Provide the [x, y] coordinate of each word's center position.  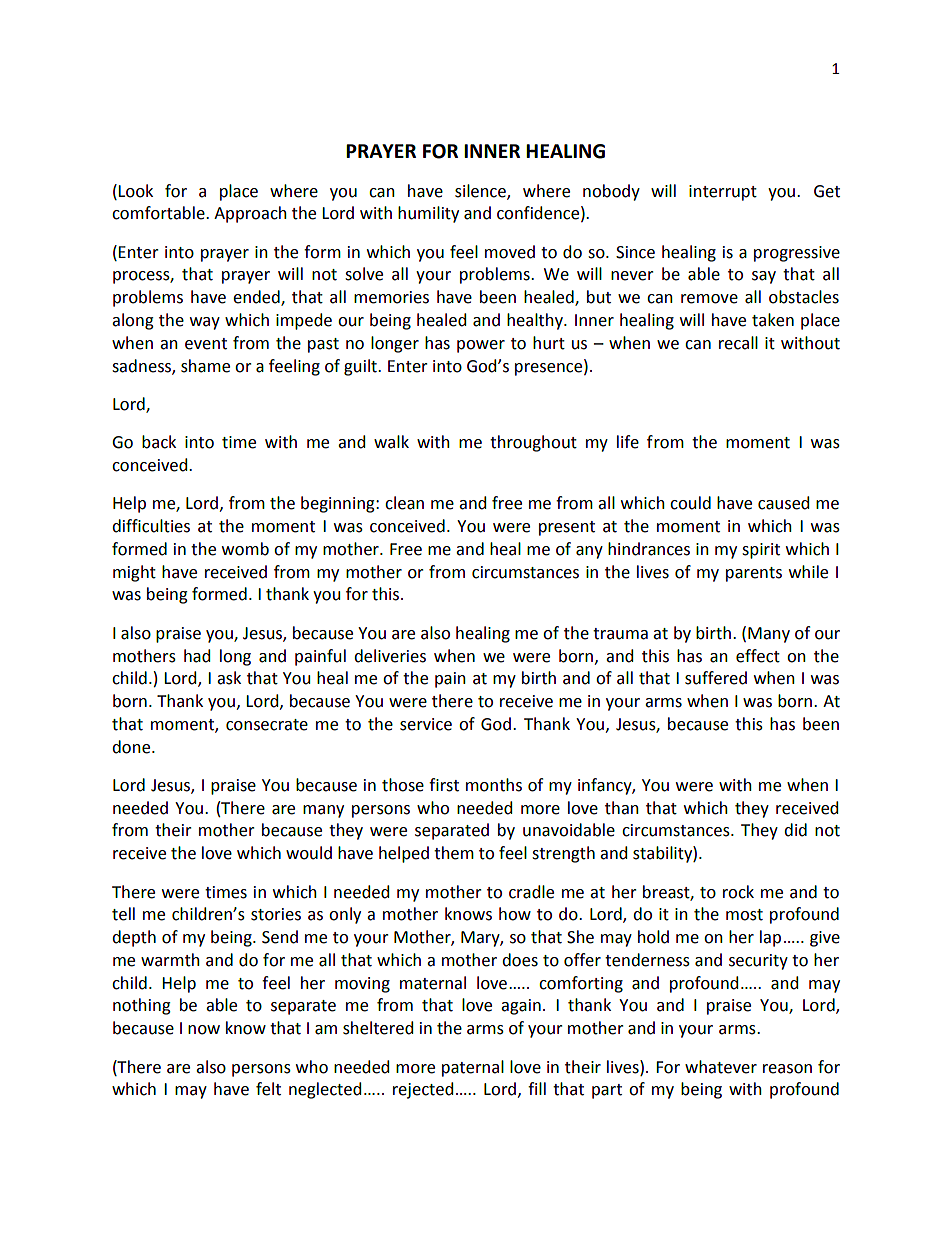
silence [481, 191]
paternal [473, 1068]
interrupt [723, 193]
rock [738, 892]
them [454, 853]
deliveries [390, 656]
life [628, 442]
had [197, 656]
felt [268, 1089]
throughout [533, 443]
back [159, 442]
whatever [721, 1067]
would [309, 853]
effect [758, 656]
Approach [250, 214]
